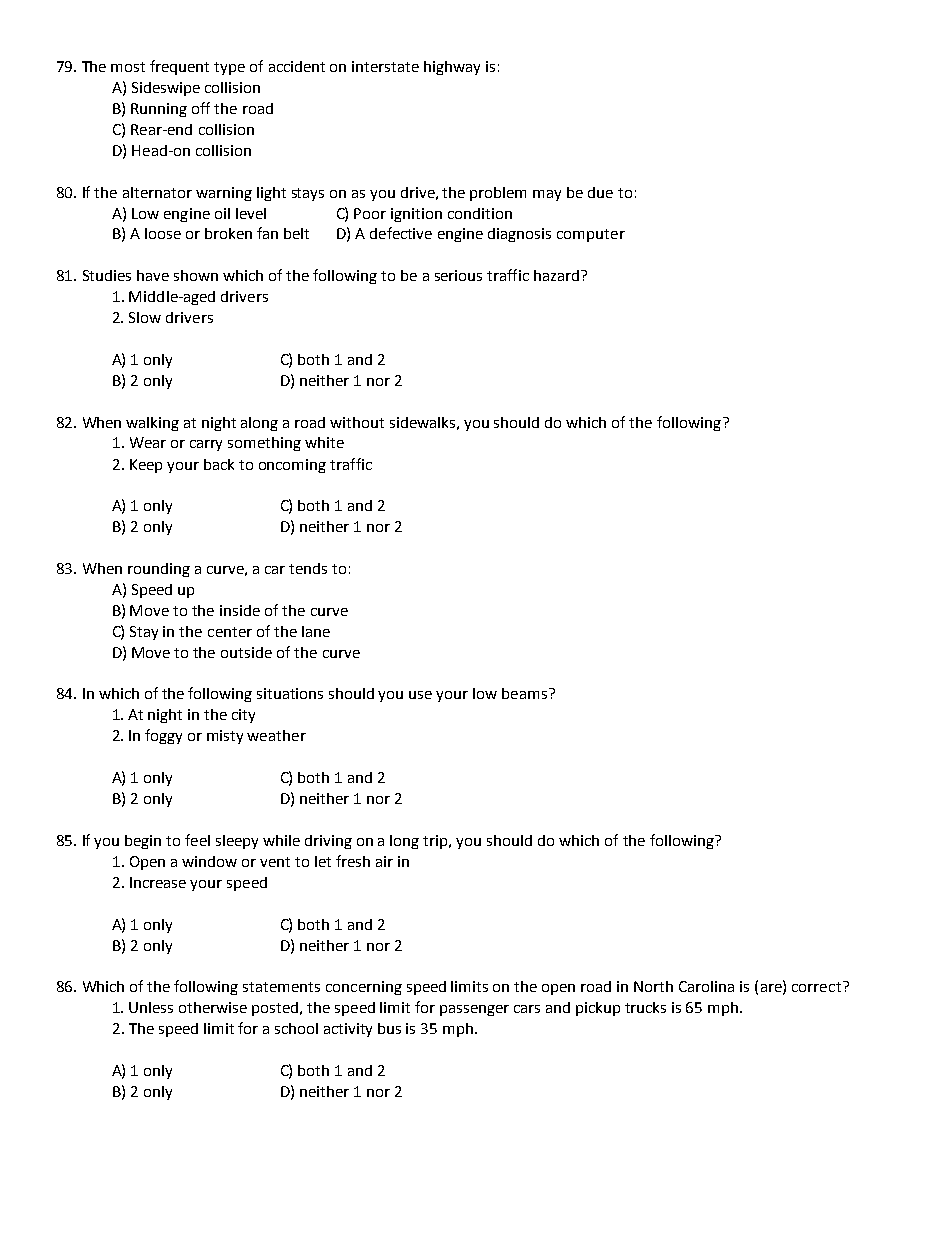 The image size is (952, 1233). Describe the element at coordinates (600, 192) in the document. I see `due` at that location.
